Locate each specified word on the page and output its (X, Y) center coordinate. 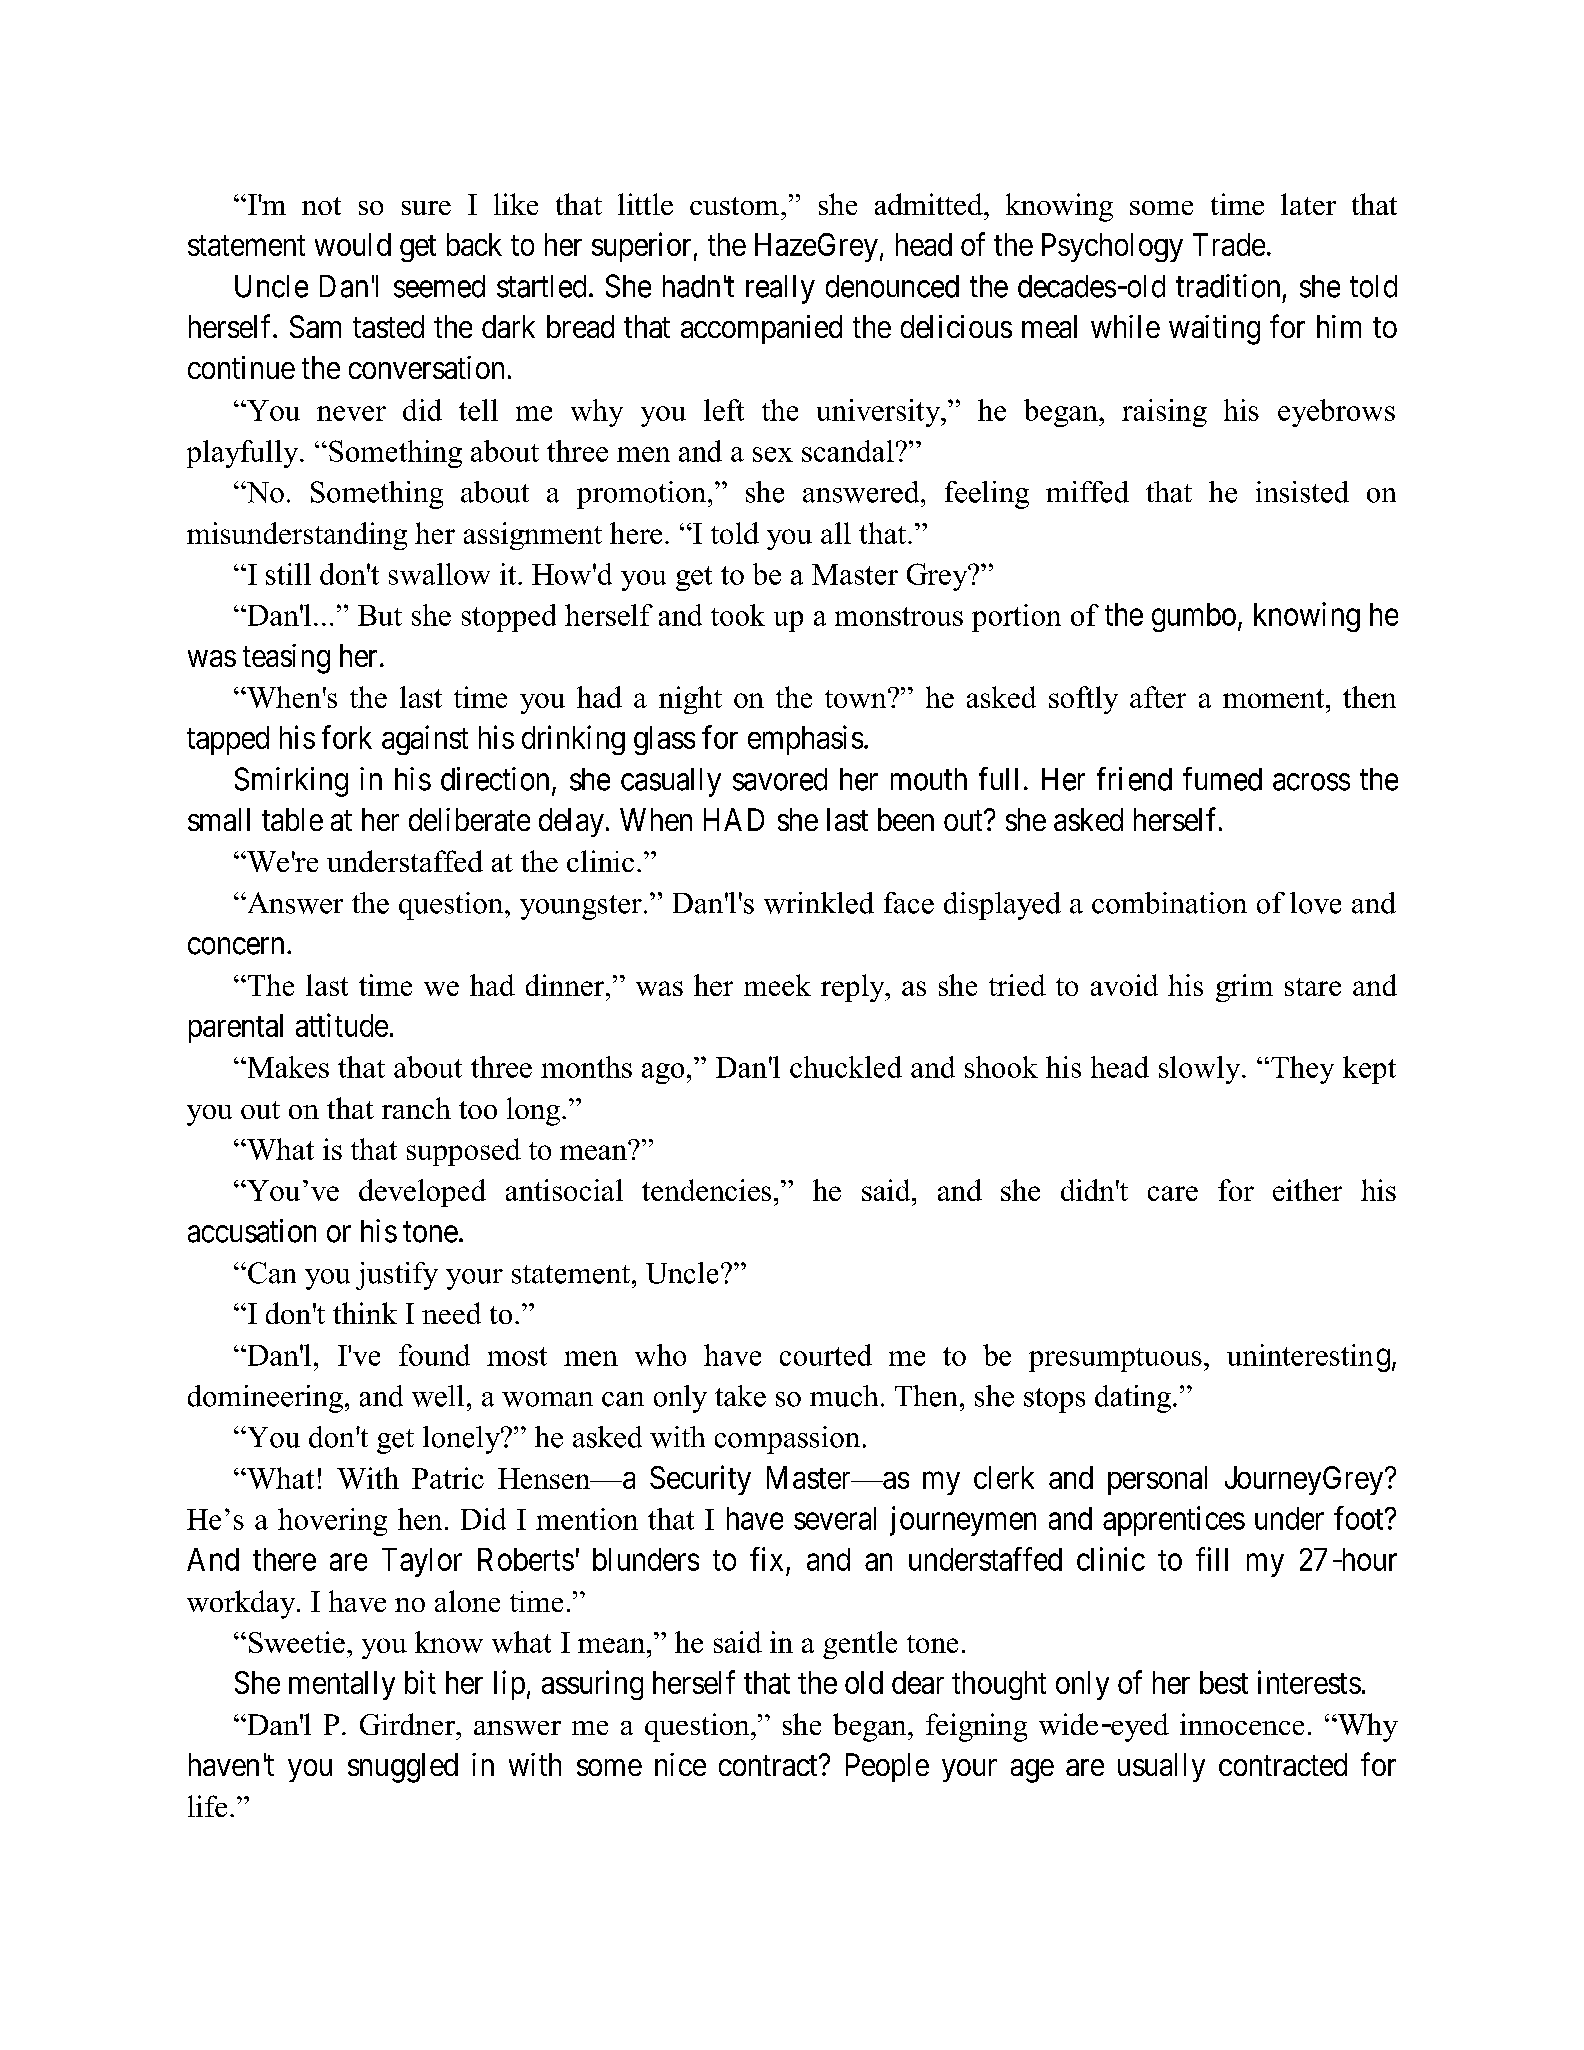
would (353, 244)
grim (1244, 988)
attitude (342, 1025)
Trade (1229, 244)
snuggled (403, 1768)
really (780, 289)
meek (777, 985)
